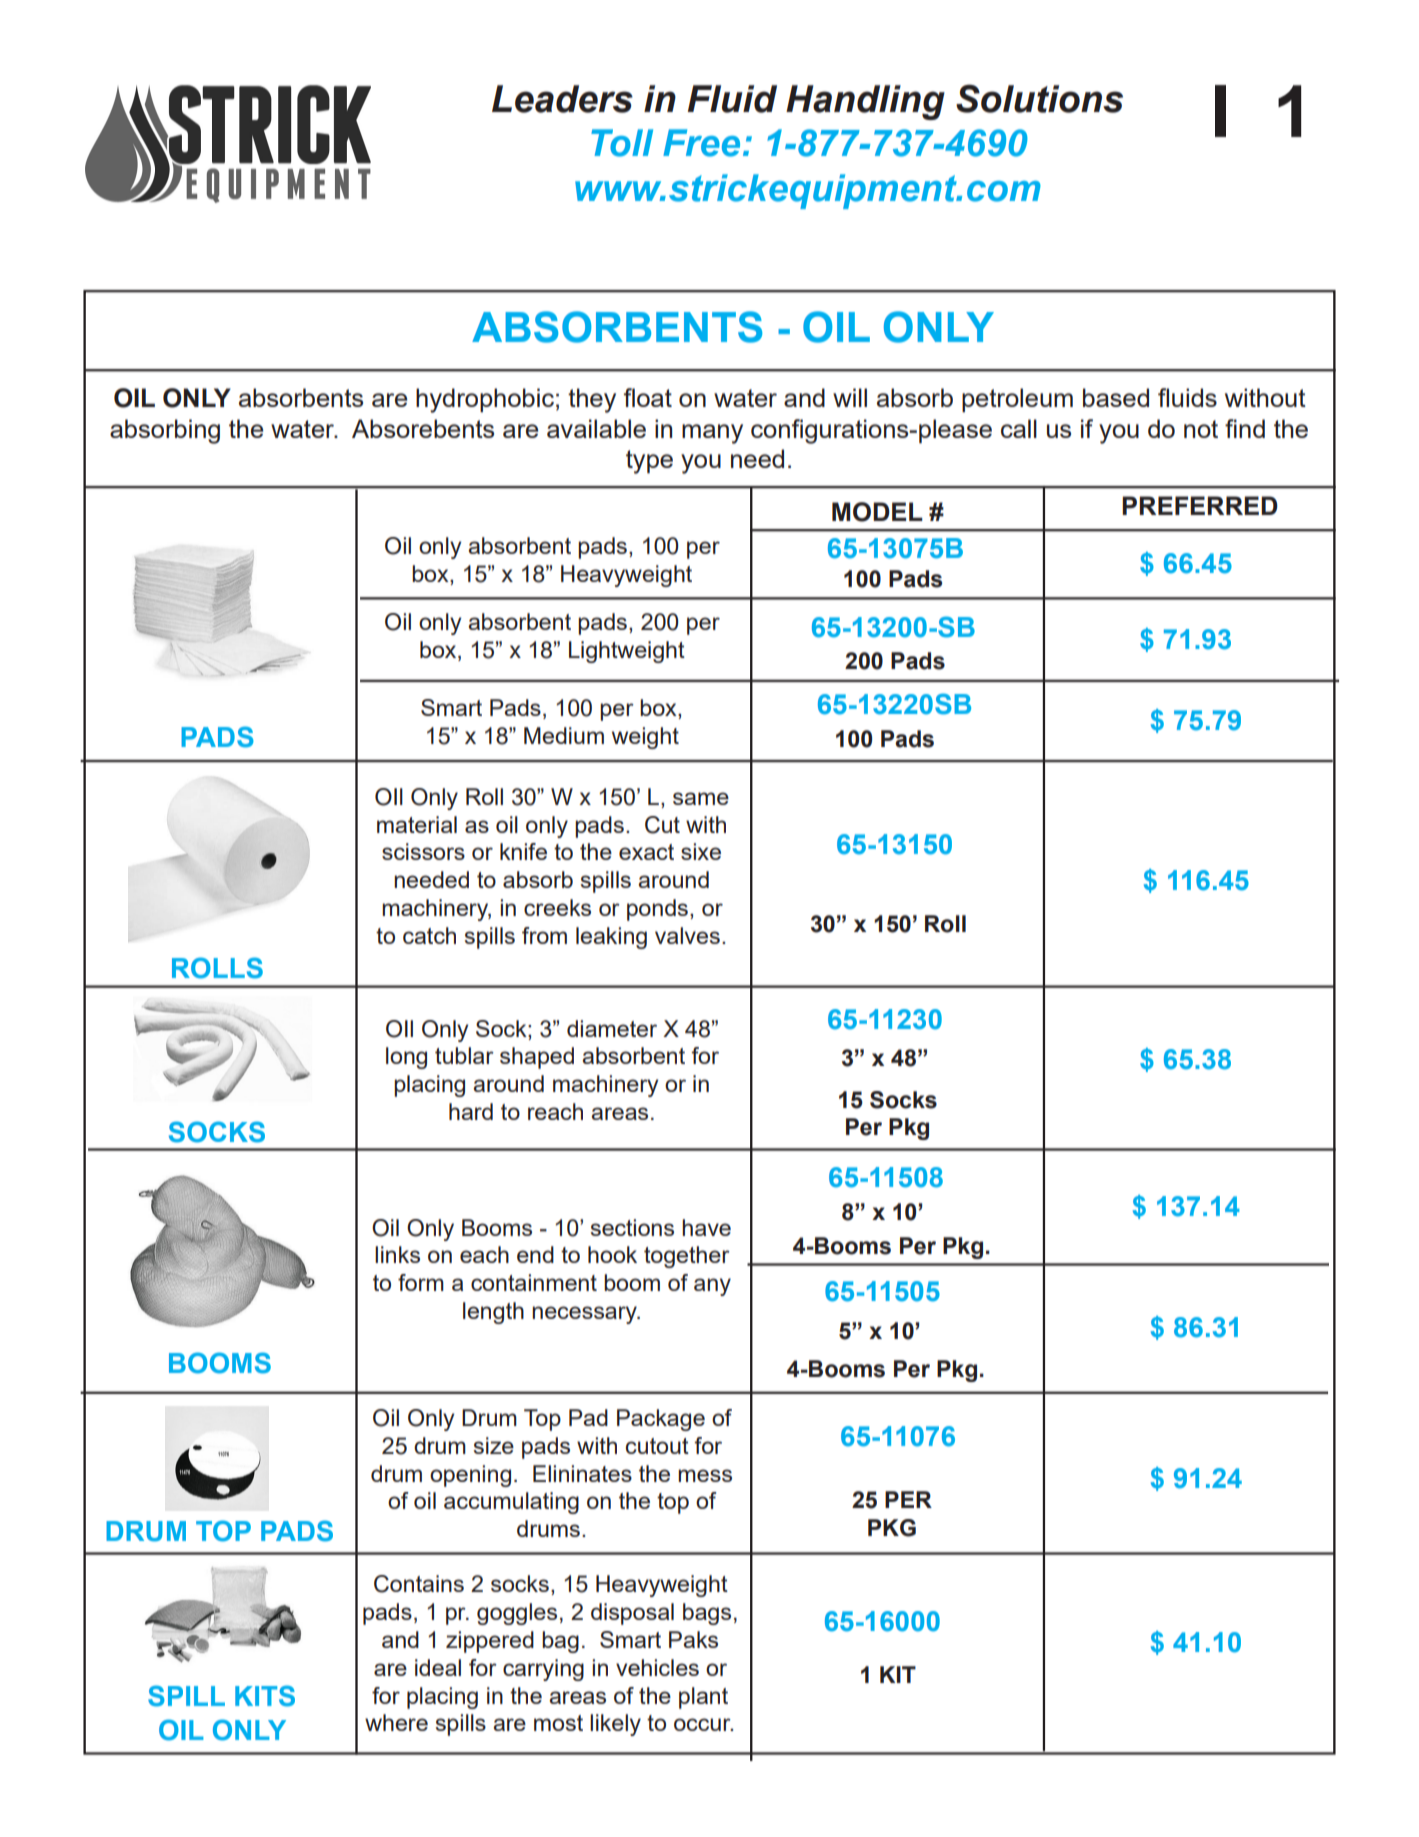 The width and height of the document is (1419, 1837). I want to click on many, so click(712, 434).
